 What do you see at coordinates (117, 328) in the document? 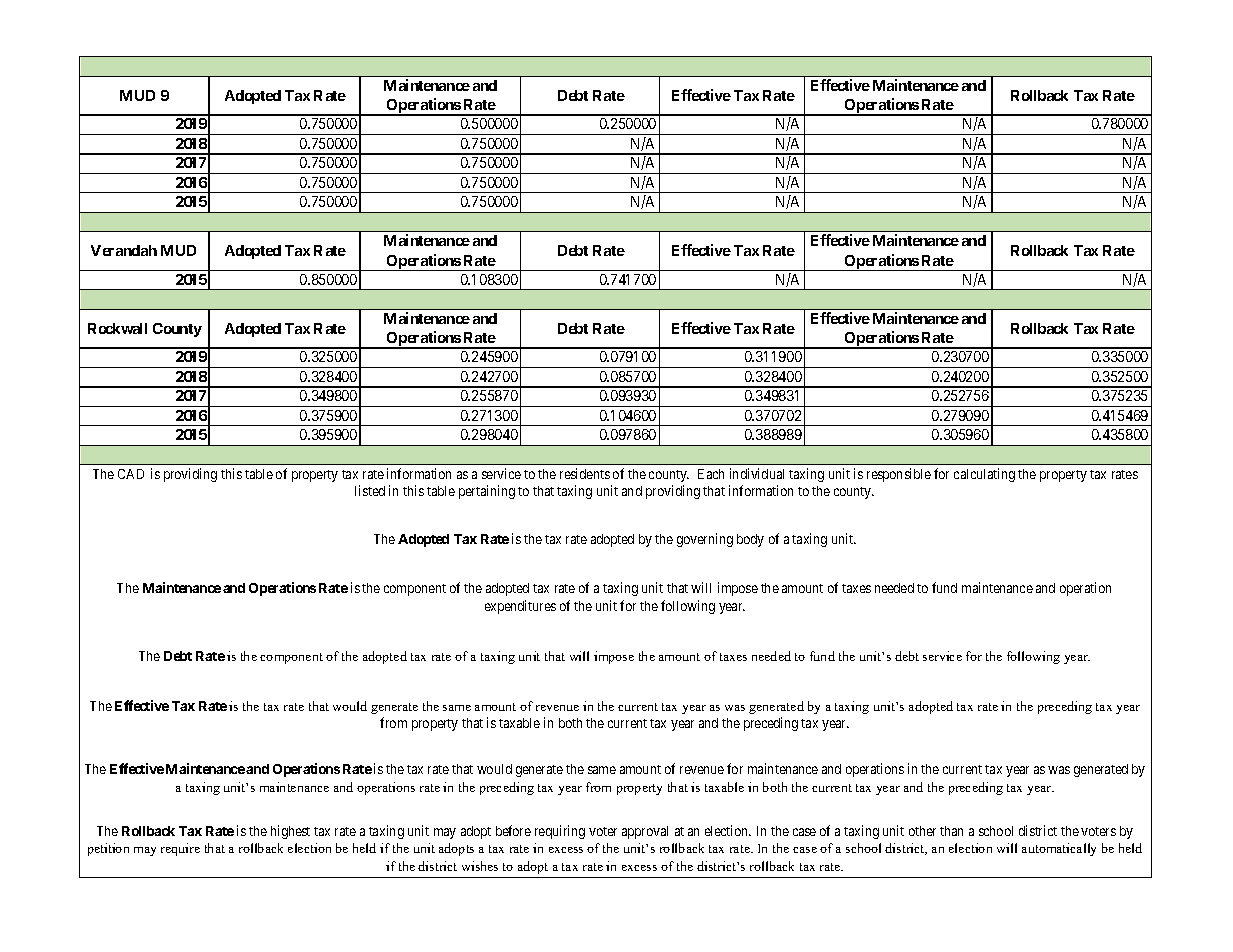
I see `Rockwall` at bounding box center [117, 328].
